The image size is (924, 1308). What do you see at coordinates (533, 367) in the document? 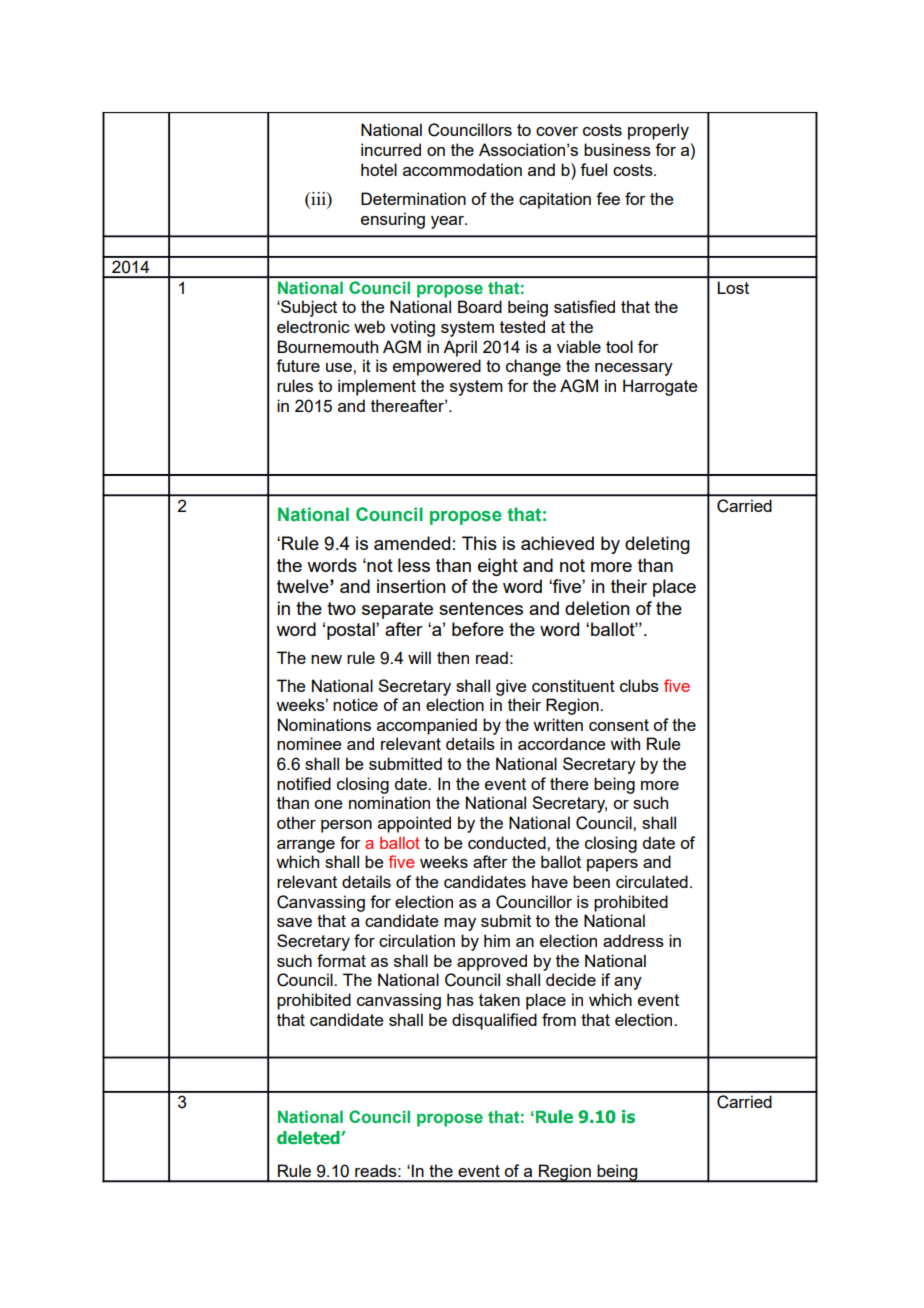
I see `change` at bounding box center [533, 367].
